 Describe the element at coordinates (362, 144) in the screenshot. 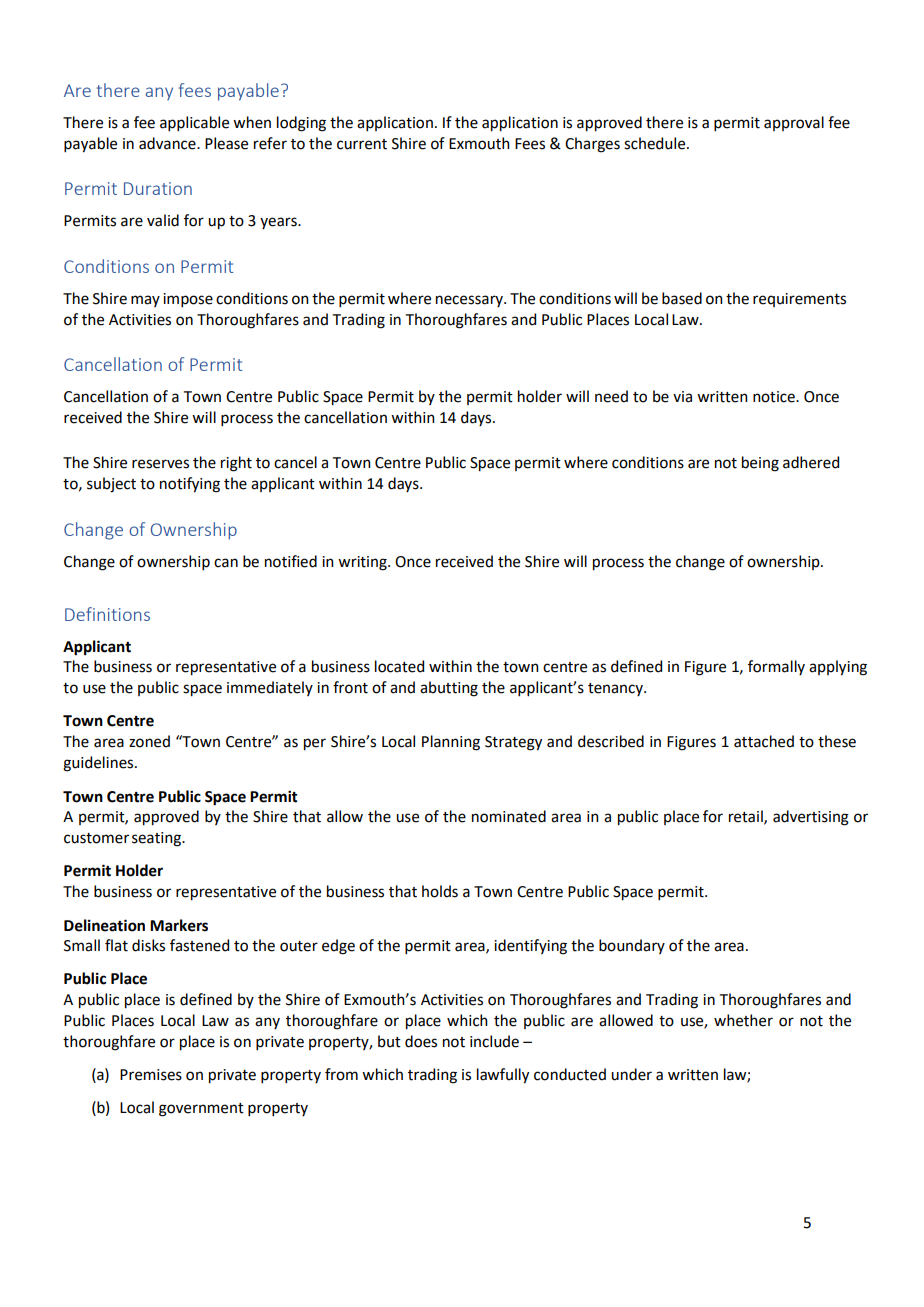

I see `current` at that location.
